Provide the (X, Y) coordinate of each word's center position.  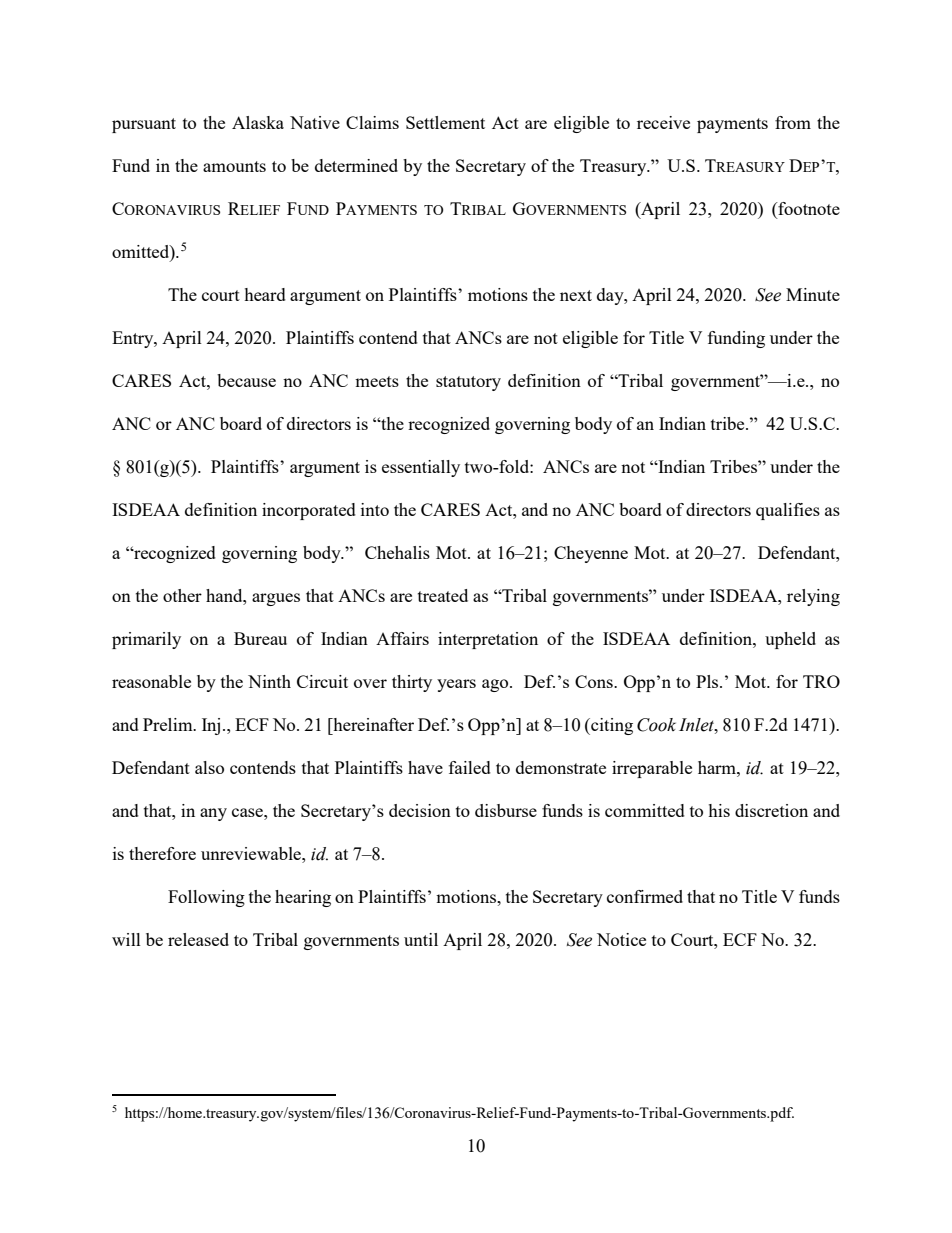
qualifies (788, 511)
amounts (234, 166)
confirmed (645, 896)
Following (206, 898)
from (793, 122)
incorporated (309, 511)
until (421, 939)
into (375, 509)
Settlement (445, 122)
